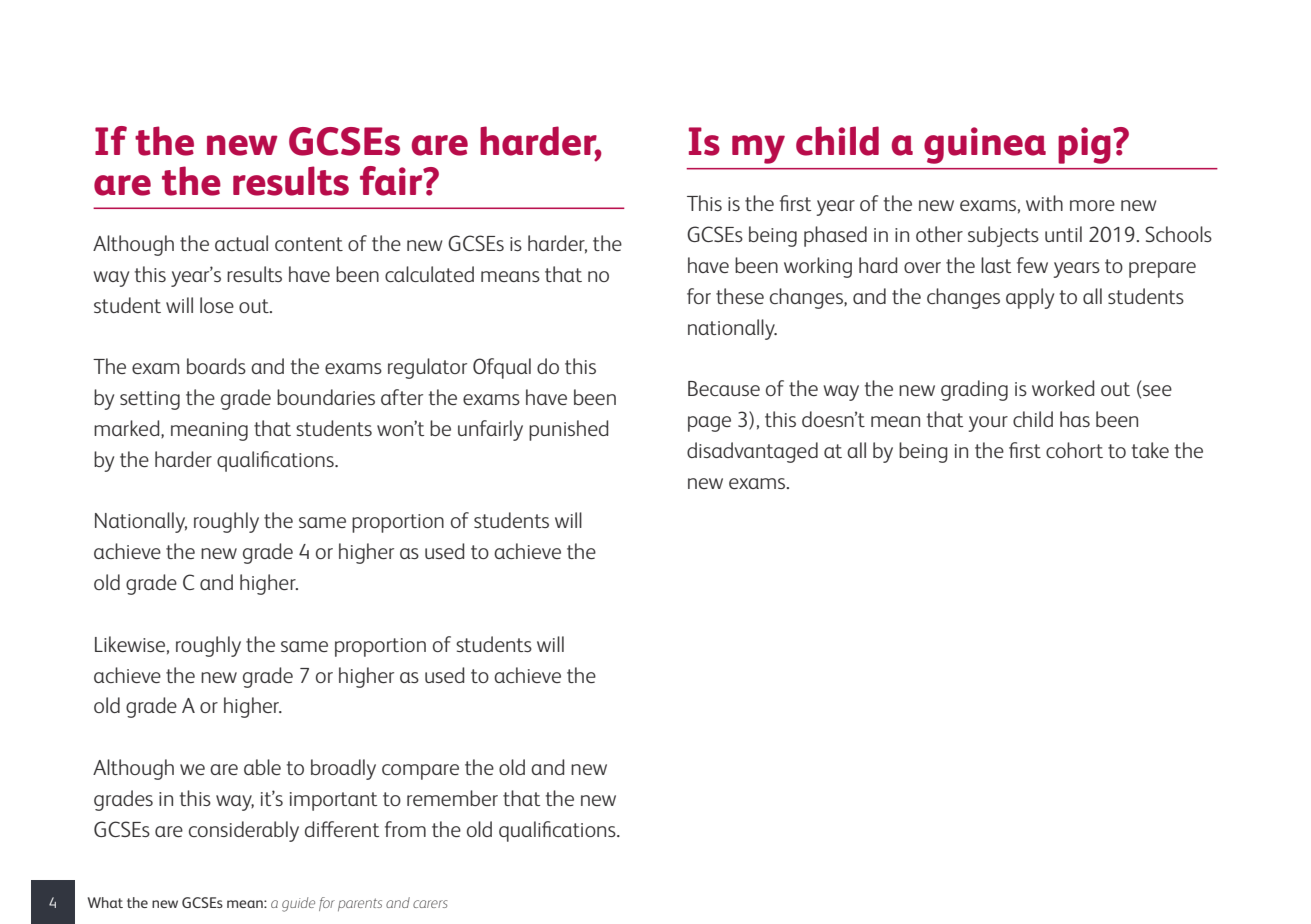  What do you see at coordinates (1084, 145) in the image?
I see `pig` at bounding box center [1084, 145].
